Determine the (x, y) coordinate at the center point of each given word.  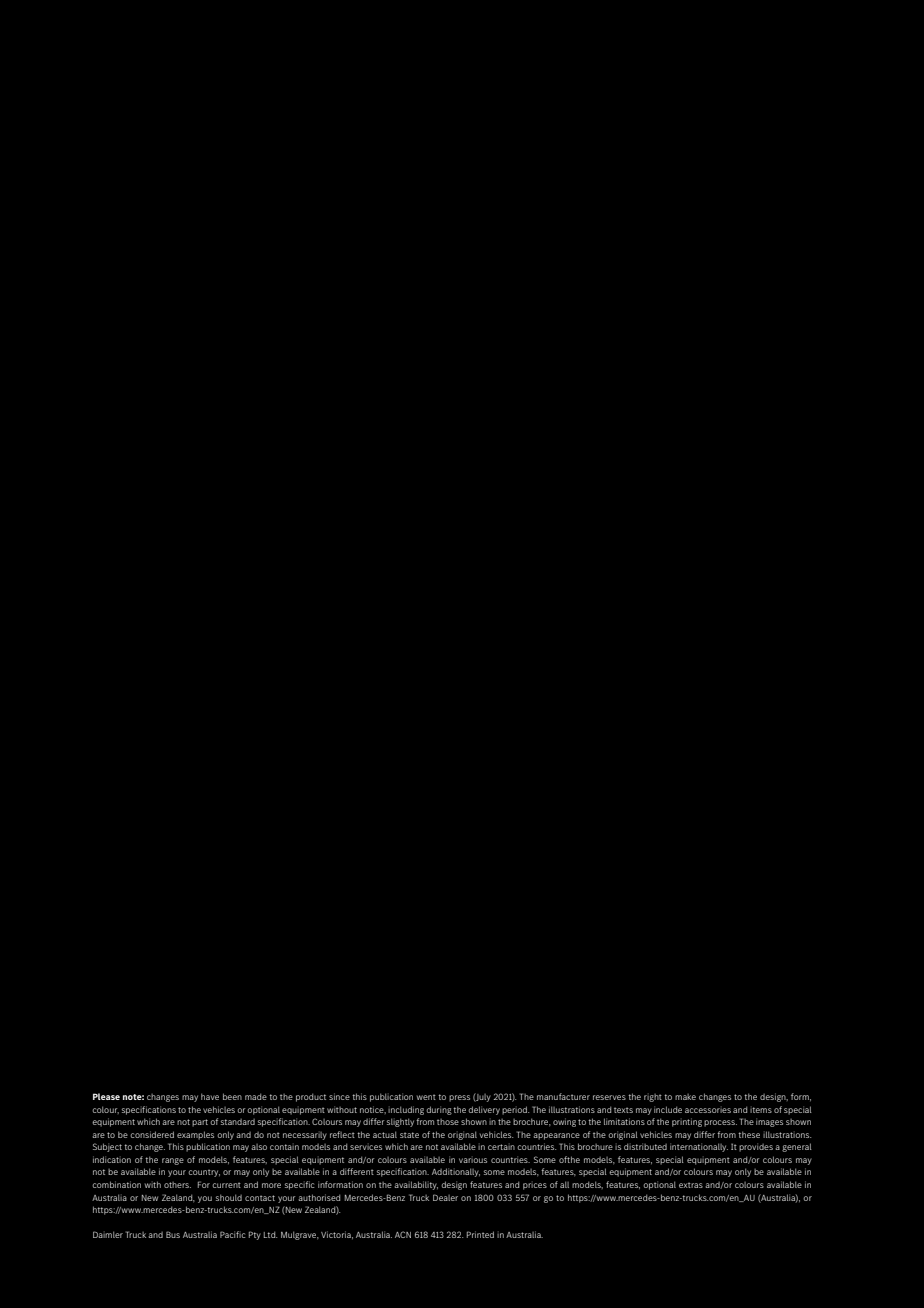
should (229, 1197)
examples (195, 1135)
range (173, 1161)
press (459, 1098)
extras (691, 1185)
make (685, 1097)
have (210, 1096)
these (749, 1134)
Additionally (456, 1172)
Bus (173, 1234)
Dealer (445, 1197)
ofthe (569, 1159)
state (409, 1135)
